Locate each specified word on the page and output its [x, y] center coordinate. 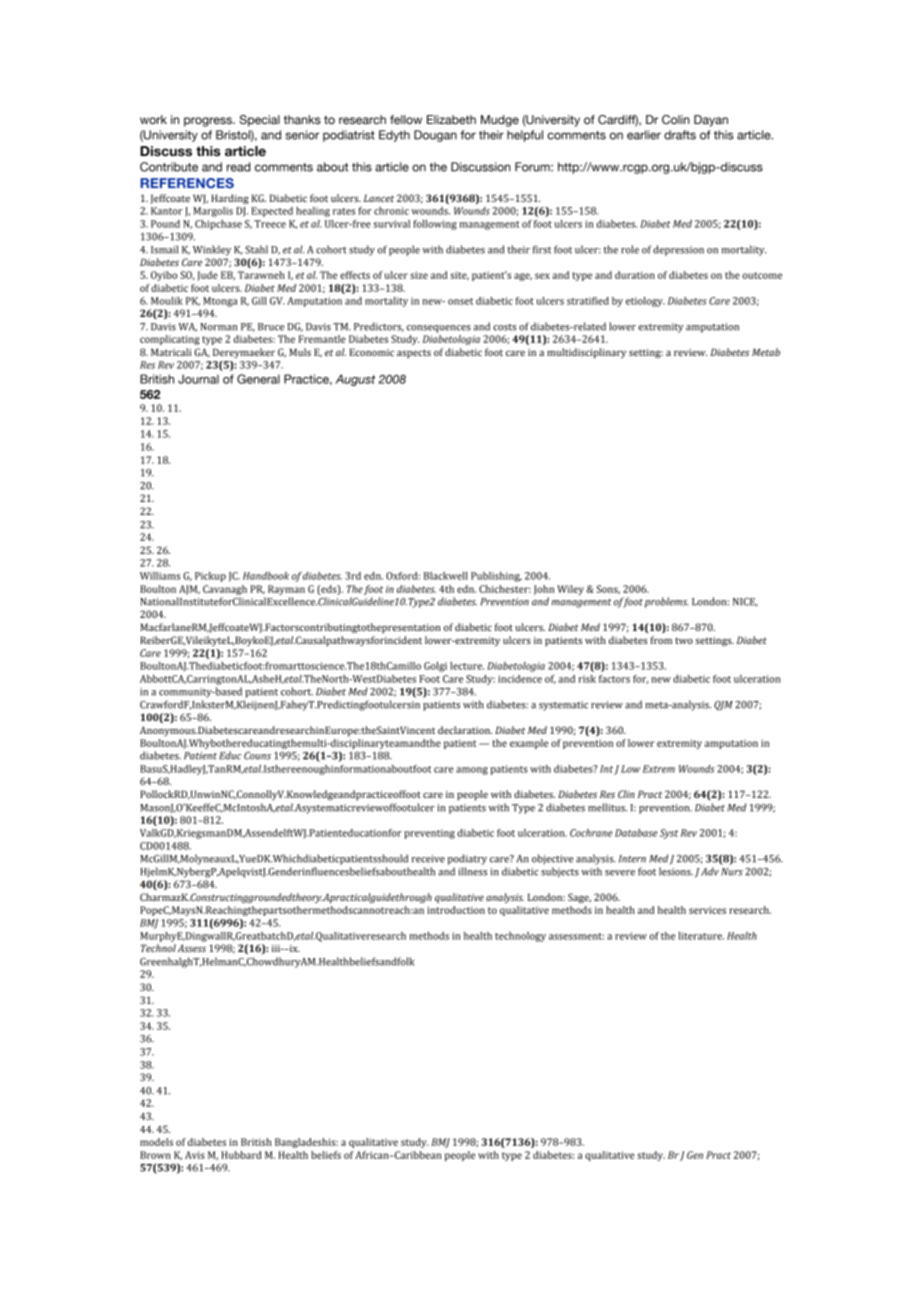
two [684, 640]
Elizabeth [451, 119]
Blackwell [446, 576]
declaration [465, 730]
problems [666, 602]
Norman [218, 327]
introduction [456, 910]
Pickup [210, 577]
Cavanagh [225, 590]
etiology [645, 302]
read [238, 167]
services [707, 910]
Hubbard [241, 1155]
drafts [680, 135]
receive [428, 859]
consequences [439, 329]
